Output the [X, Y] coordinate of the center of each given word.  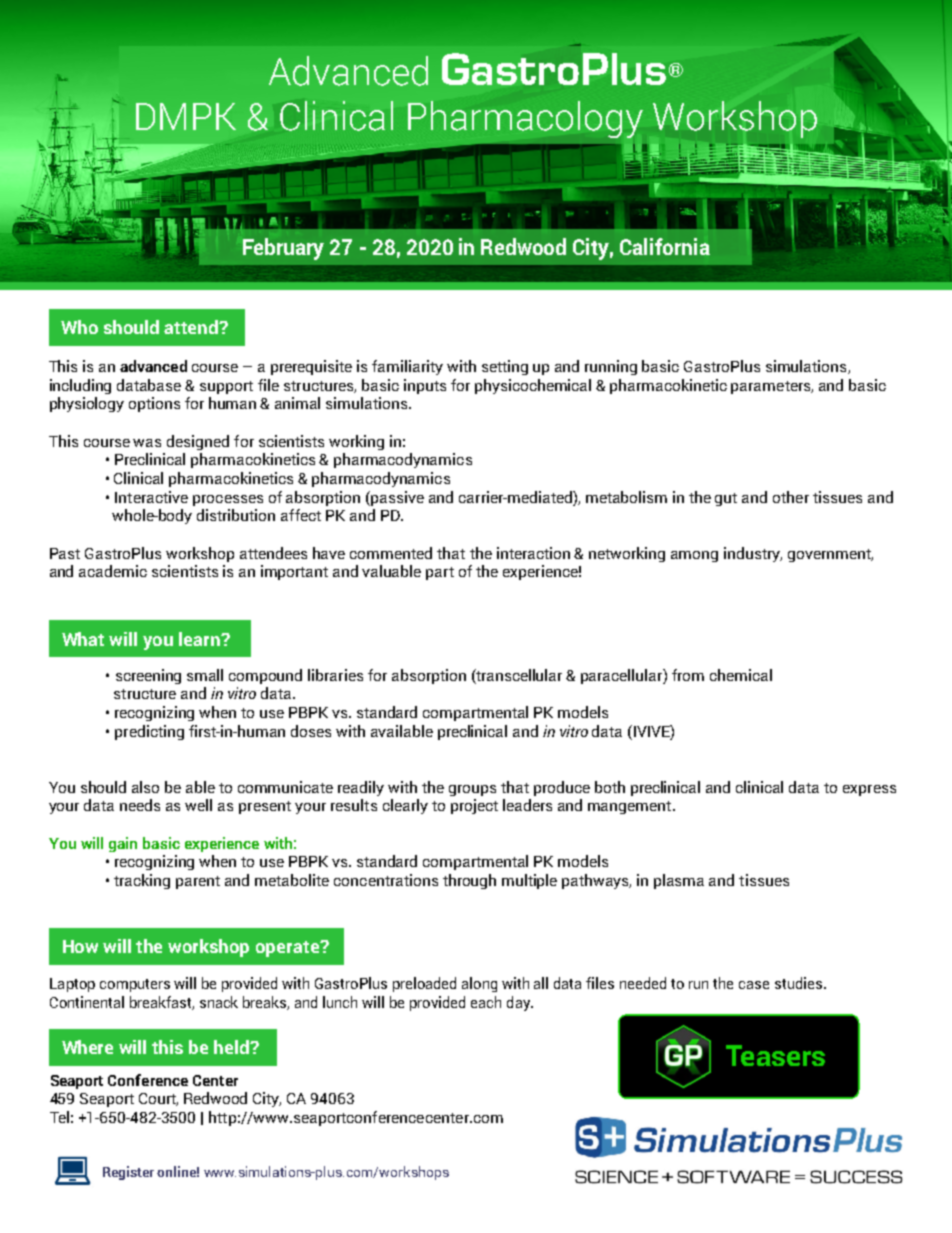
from [688, 675]
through [469, 881]
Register [128, 1173]
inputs [425, 386]
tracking [142, 881]
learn [200, 639]
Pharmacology [525, 119]
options [154, 404]
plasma [679, 881]
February [283, 249]
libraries [335, 675]
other [791, 497]
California [665, 246]
